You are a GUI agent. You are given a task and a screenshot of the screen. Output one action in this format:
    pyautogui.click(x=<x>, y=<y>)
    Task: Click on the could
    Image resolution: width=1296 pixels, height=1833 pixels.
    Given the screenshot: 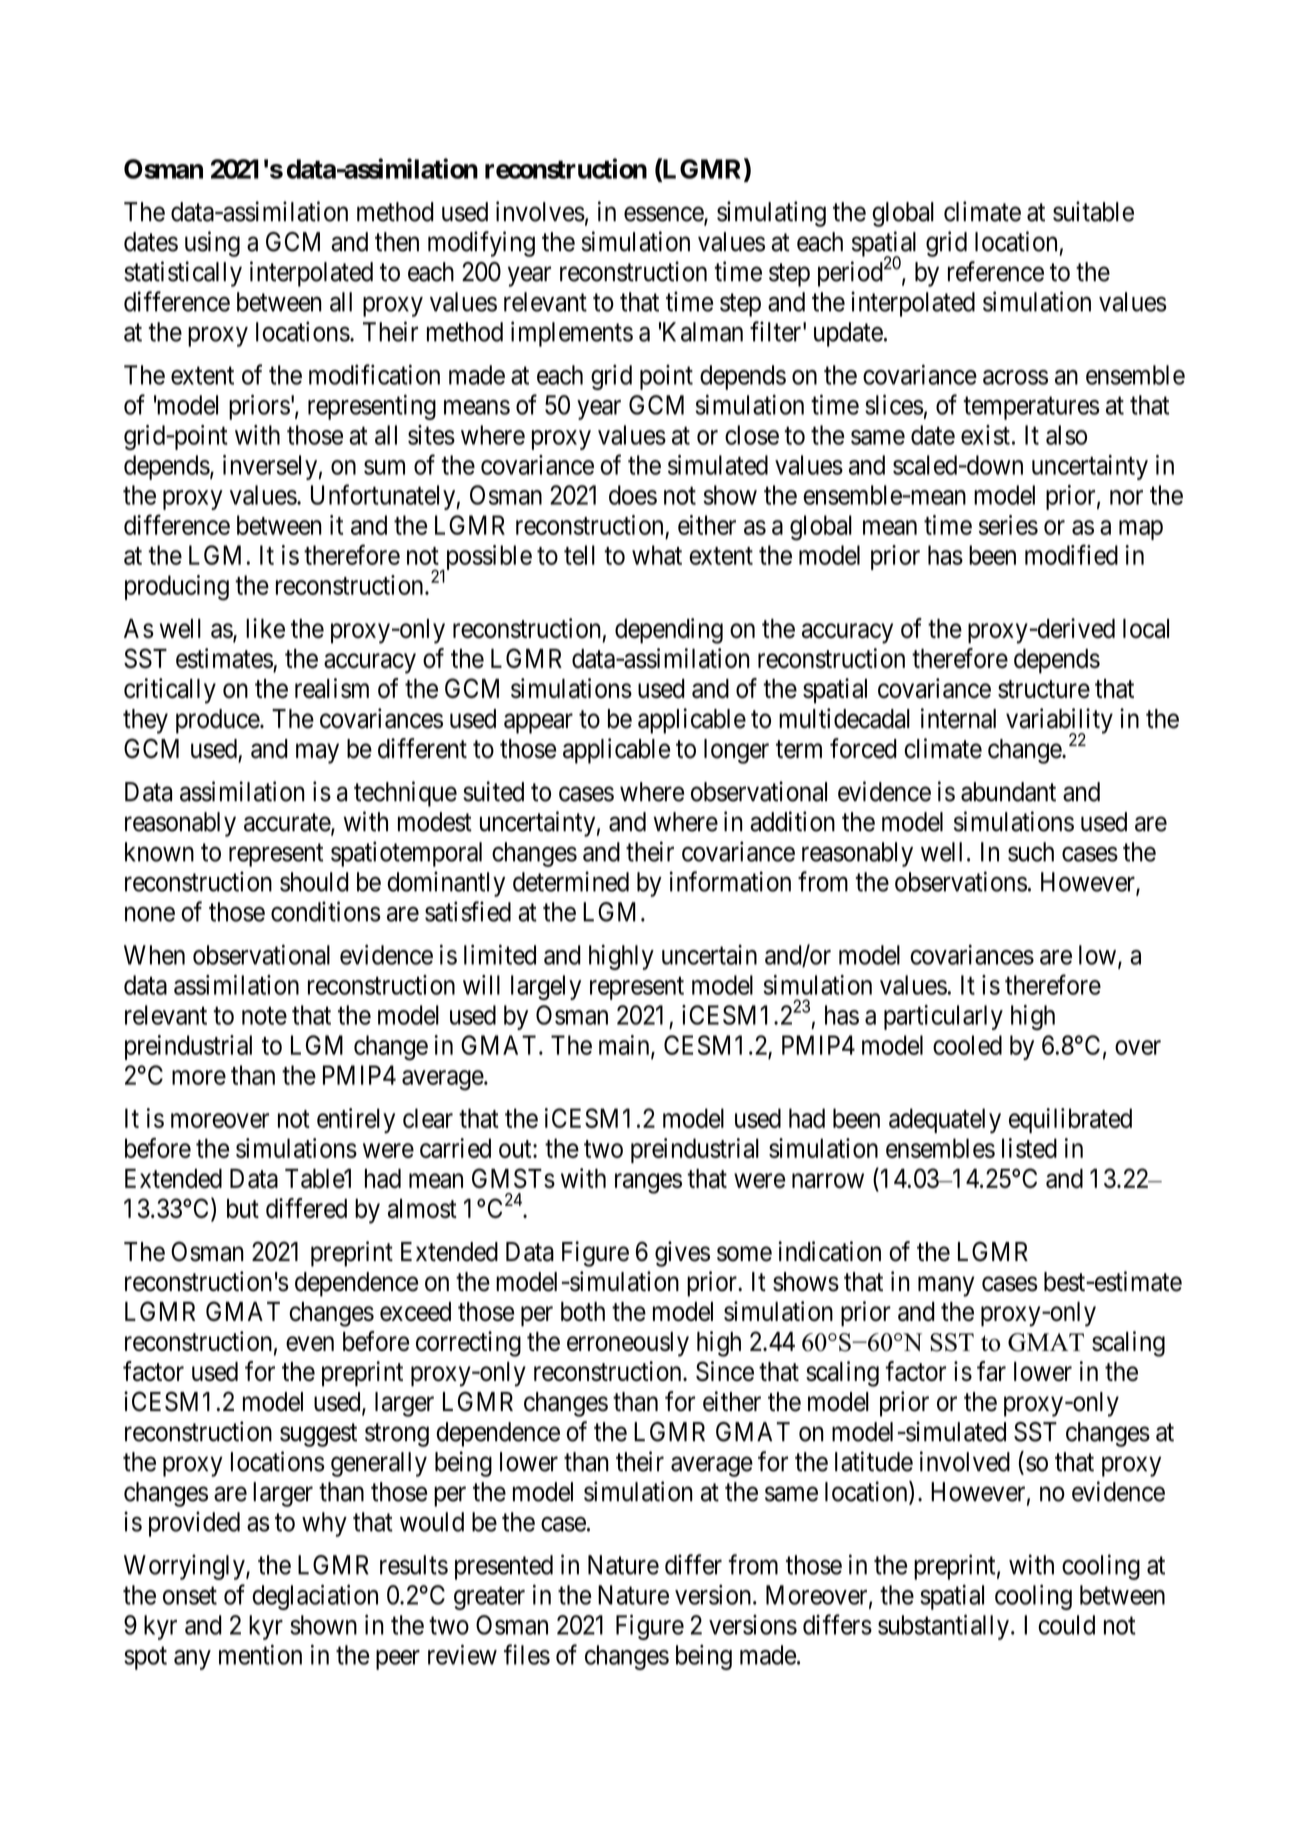 What is the action you would take?
    pyautogui.click(x=1066, y=1625)
